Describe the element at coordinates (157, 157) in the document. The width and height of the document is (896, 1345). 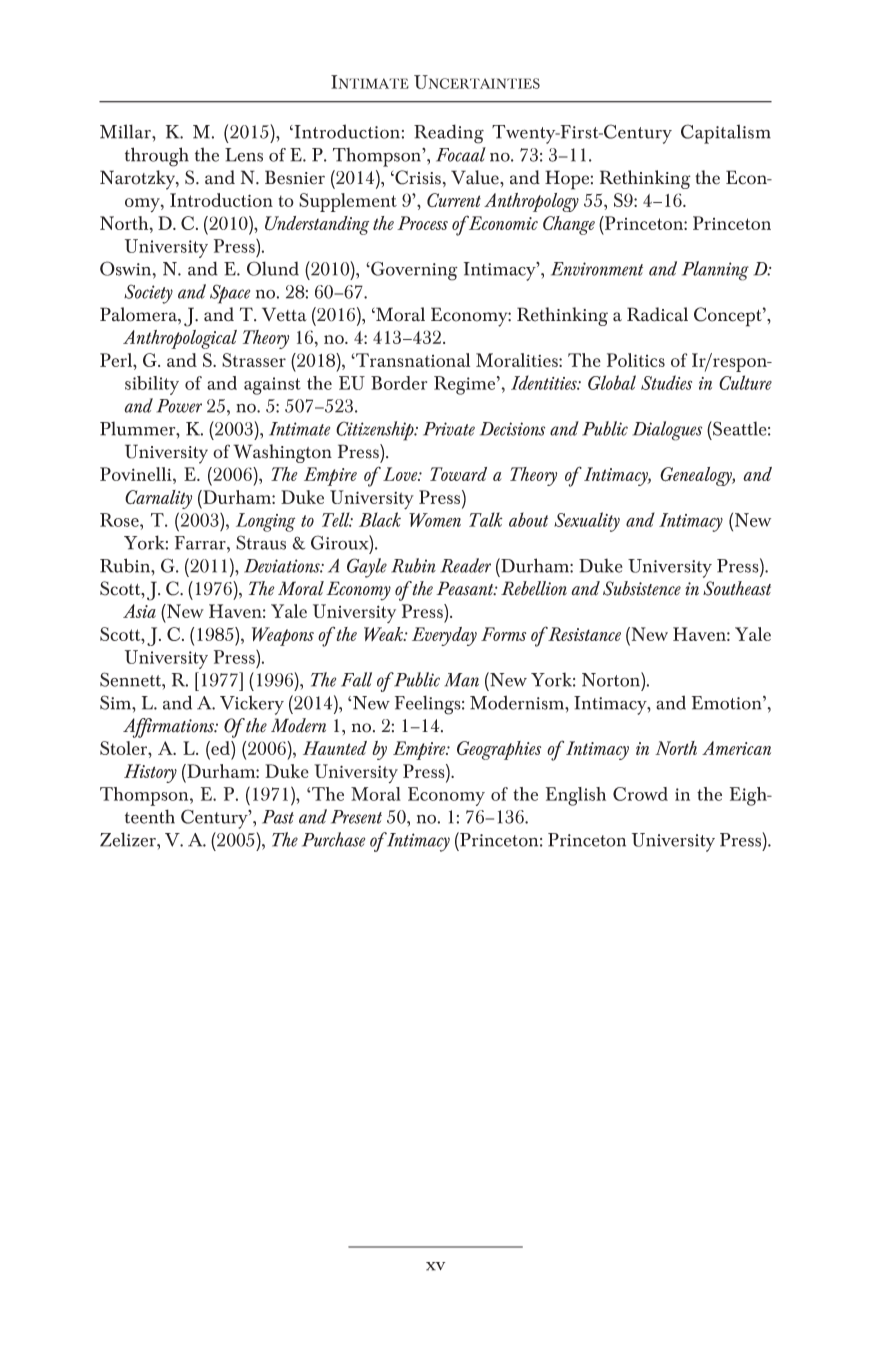
I see `through` at that location.
